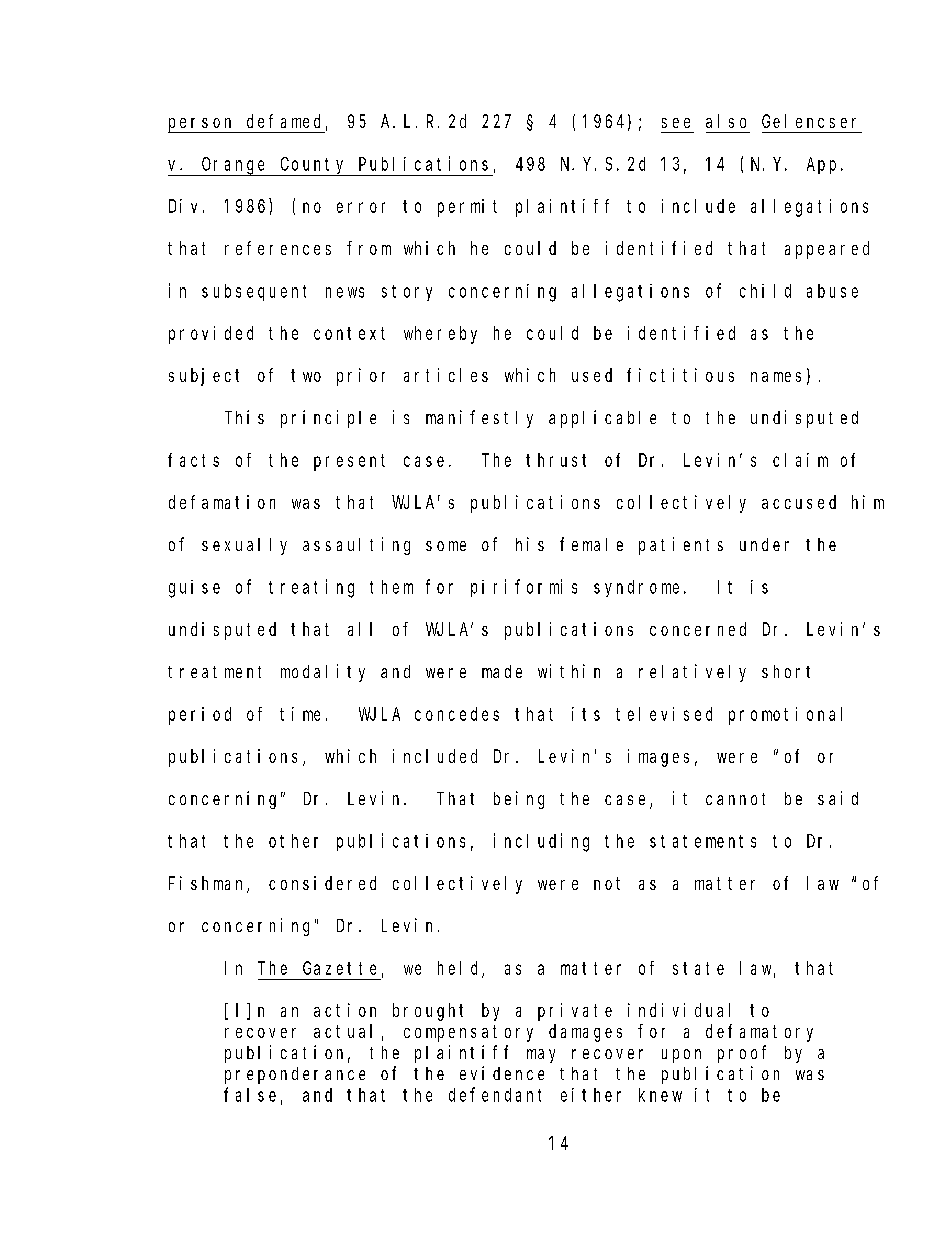  Describe the element at coordinates (502, 671) in the screenshot. I see `made` at that location.
